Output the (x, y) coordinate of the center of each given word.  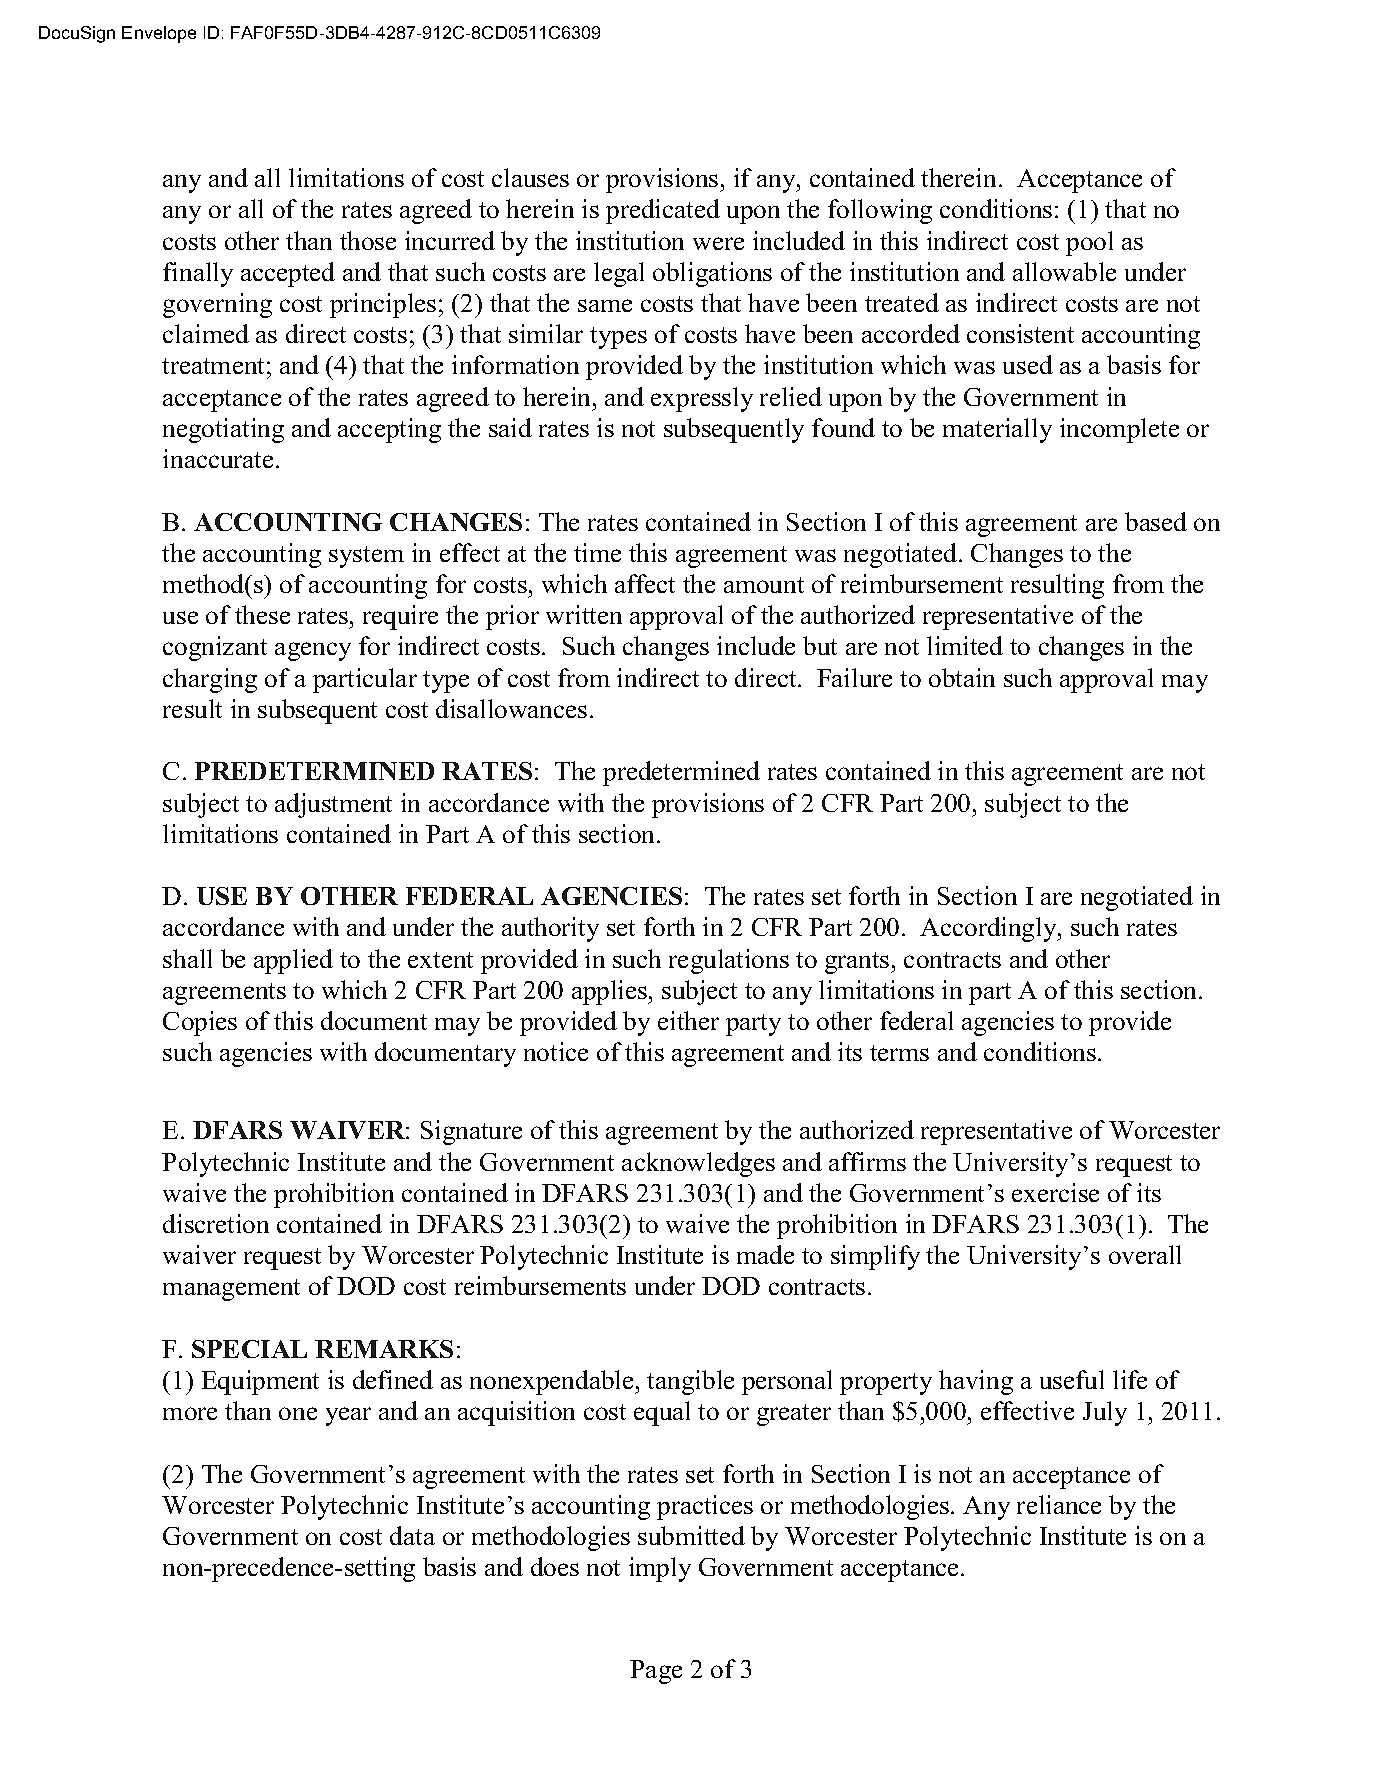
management (231, 1290)
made (765, 1254)
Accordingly (989, 929)
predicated (663, 211)
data (412, 1535)
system (366, 557)
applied (293, 961)
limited (965, 645)
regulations (729, 961)
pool (1089, 243)
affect (645, 583)
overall (1145, 1254)
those (368, 240)
